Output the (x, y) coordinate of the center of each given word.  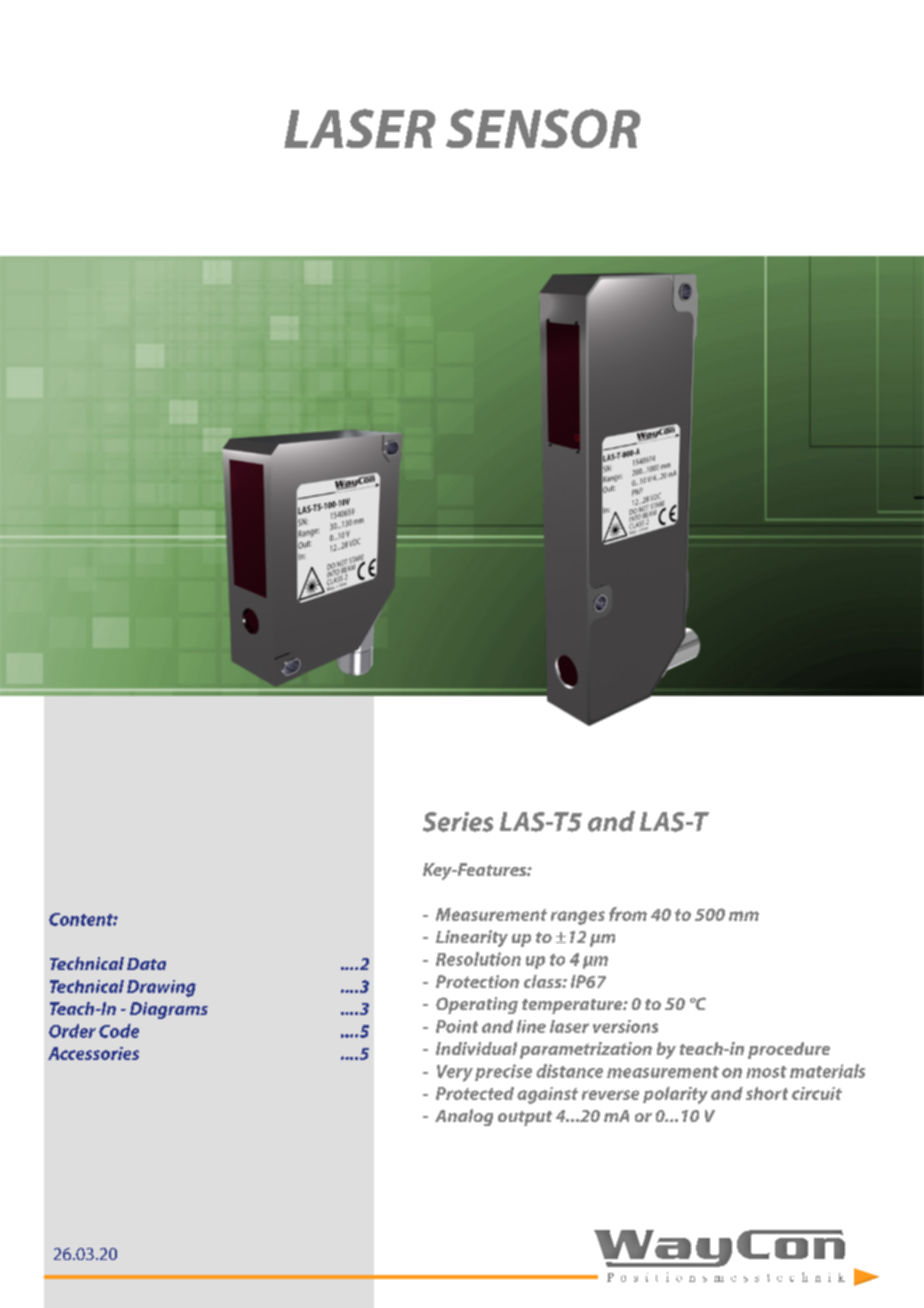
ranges (578, 918)
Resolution (478, 959)
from (628, 914)
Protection (477, 981)
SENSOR (543, 128)
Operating (477, 1005)
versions (625, 1026)
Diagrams (169, 1010)
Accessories (93, 1053)
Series (458, 822)
